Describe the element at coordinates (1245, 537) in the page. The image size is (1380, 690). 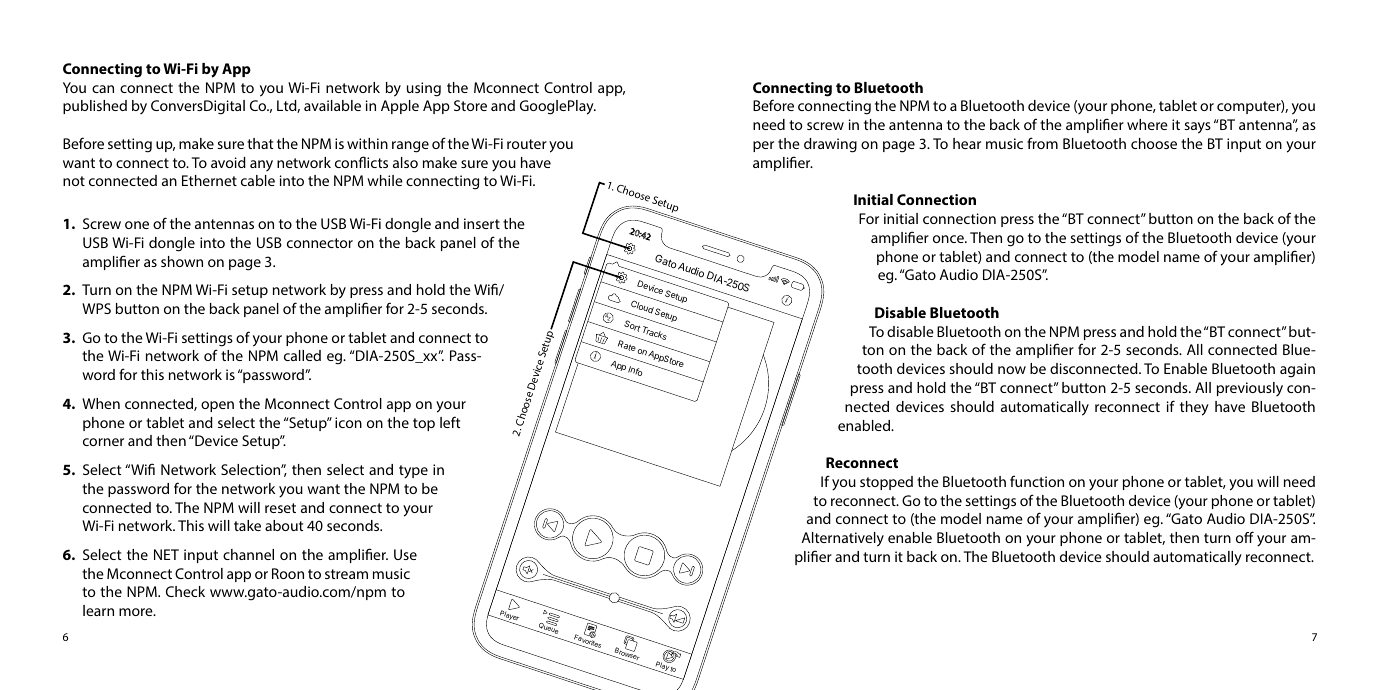
I see `off` at that location.
